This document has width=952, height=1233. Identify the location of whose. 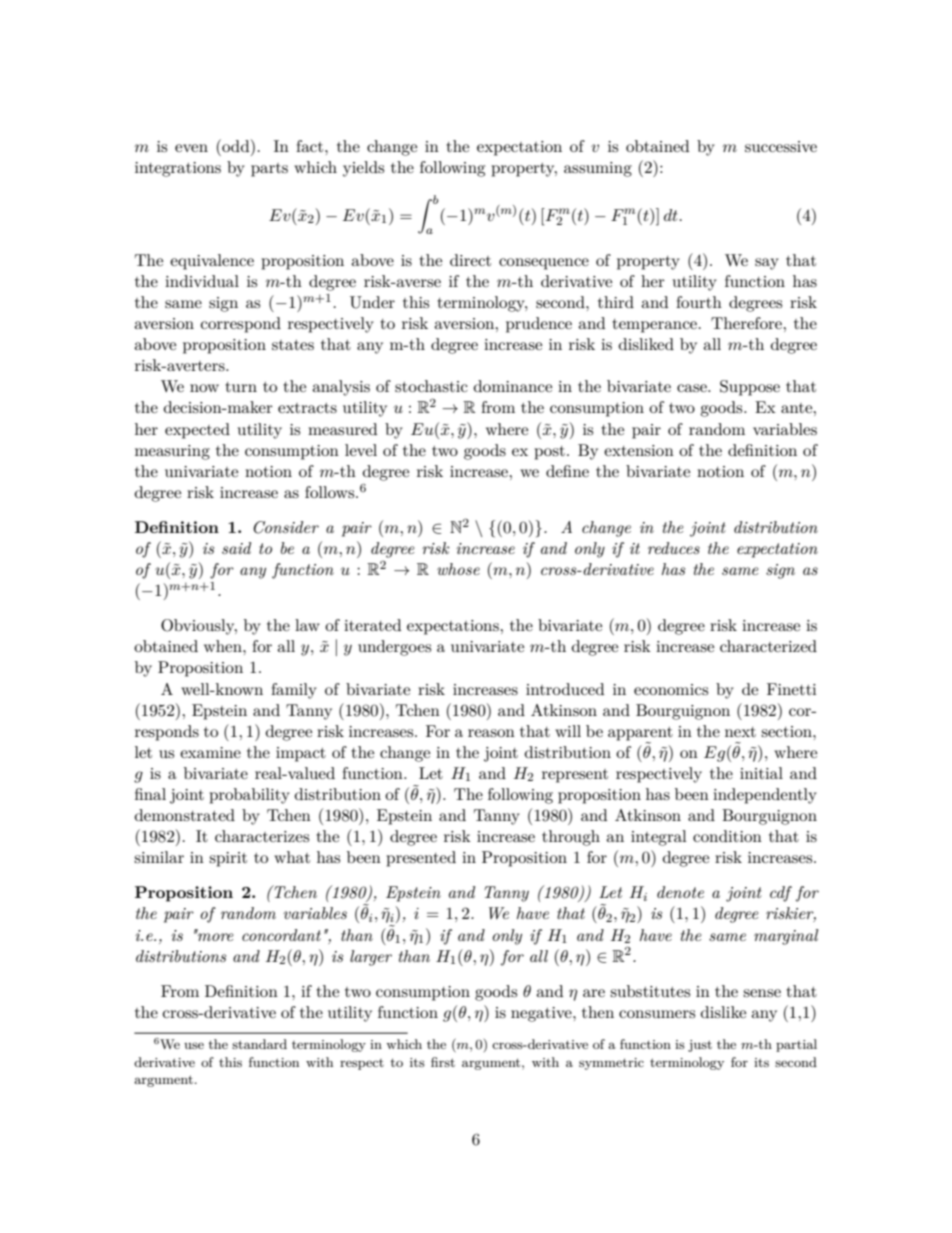
(458, 569).
